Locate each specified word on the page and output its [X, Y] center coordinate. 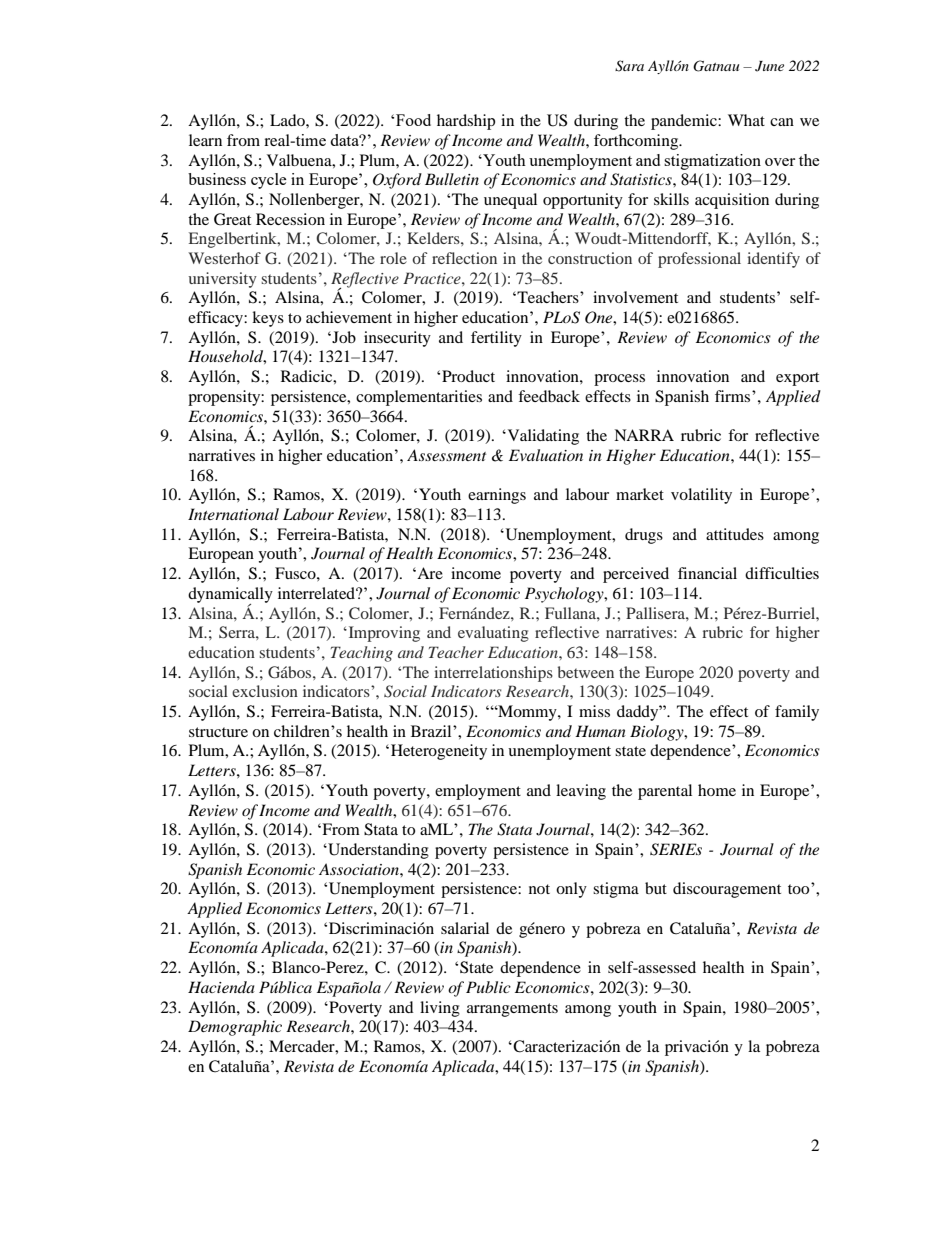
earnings [497, 496]
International [233, 514]
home [717, 790]
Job [343, 337]
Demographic [235, 1028]
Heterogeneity [439, 752]
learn [205, 140]
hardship [466, 122]
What [746, 120]
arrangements [512, 1010]
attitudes [735, 534]
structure [218, 732]
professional [699, 260]
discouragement [727, 890]
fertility [496, 339]
